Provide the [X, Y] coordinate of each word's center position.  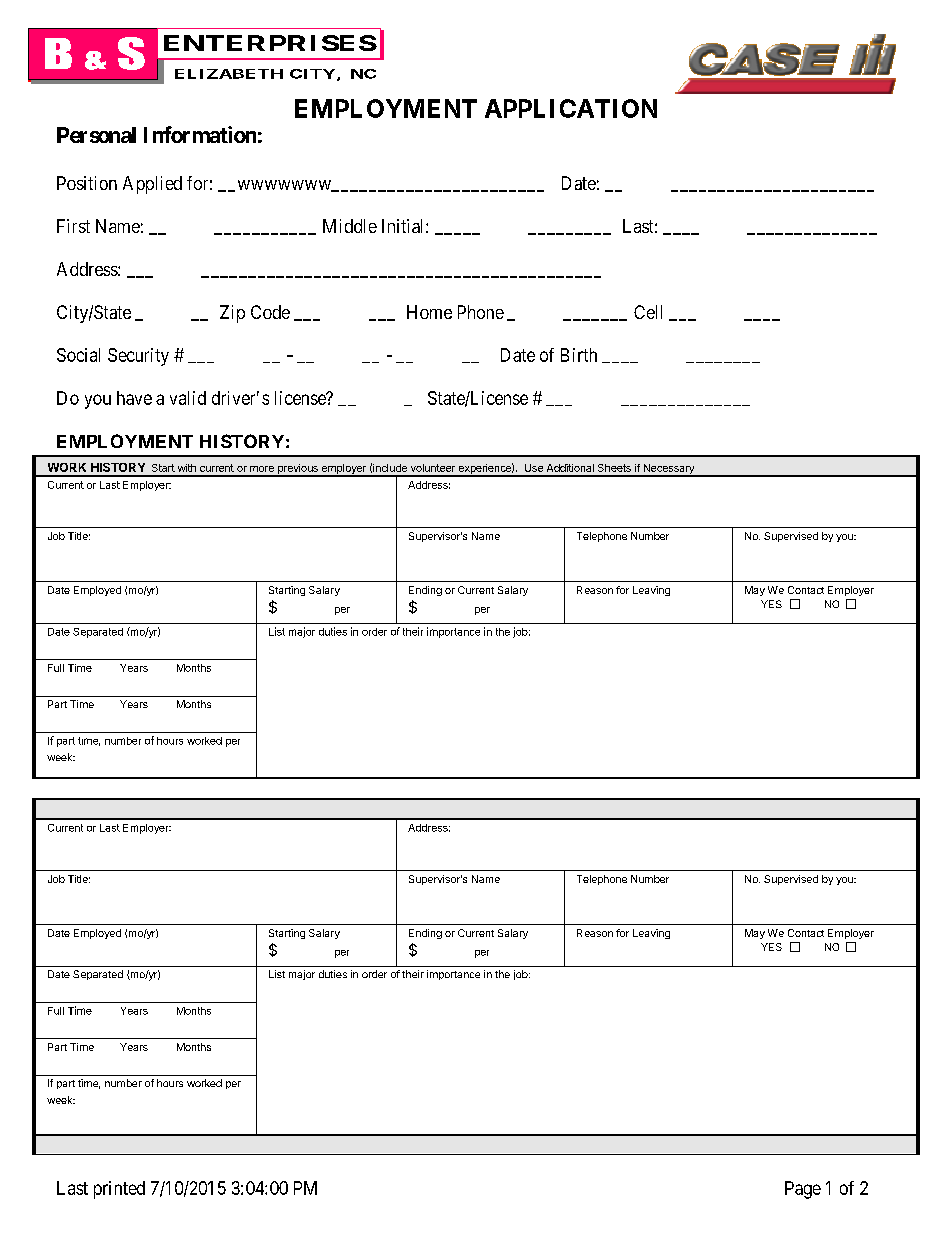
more [262, 469]
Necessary [669, 470]
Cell [648, 312]
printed [119, 1190]
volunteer [433, 468]
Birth [579, 355]
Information [200, 134]
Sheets [614, 468]
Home [429, 312]
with [187, 468]
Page [803, 1190]
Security [138, 357]
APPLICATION [571, 108]
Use [534, 468]
